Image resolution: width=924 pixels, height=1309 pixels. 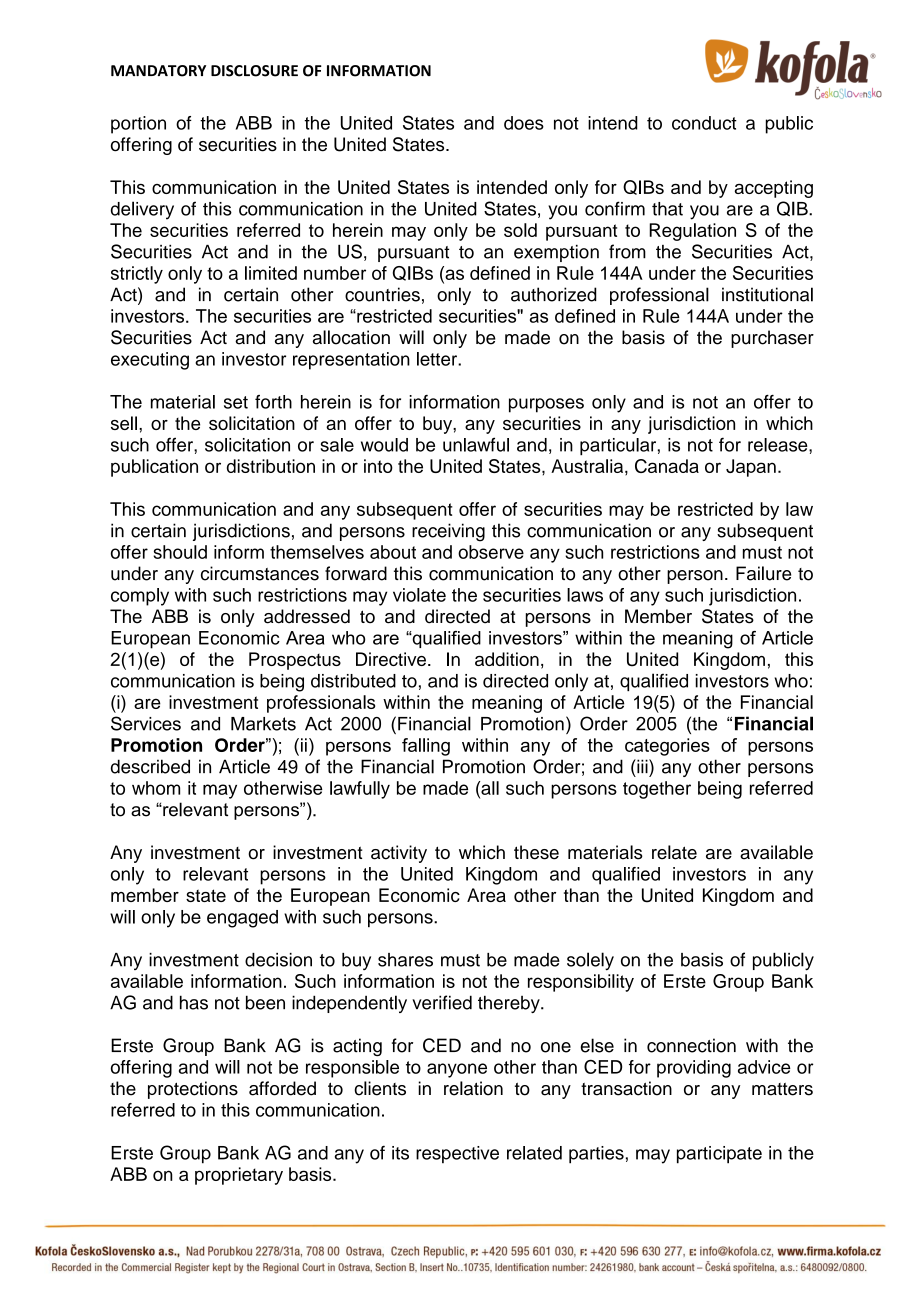 I want to click on comply, so click(x=140, y=597).
